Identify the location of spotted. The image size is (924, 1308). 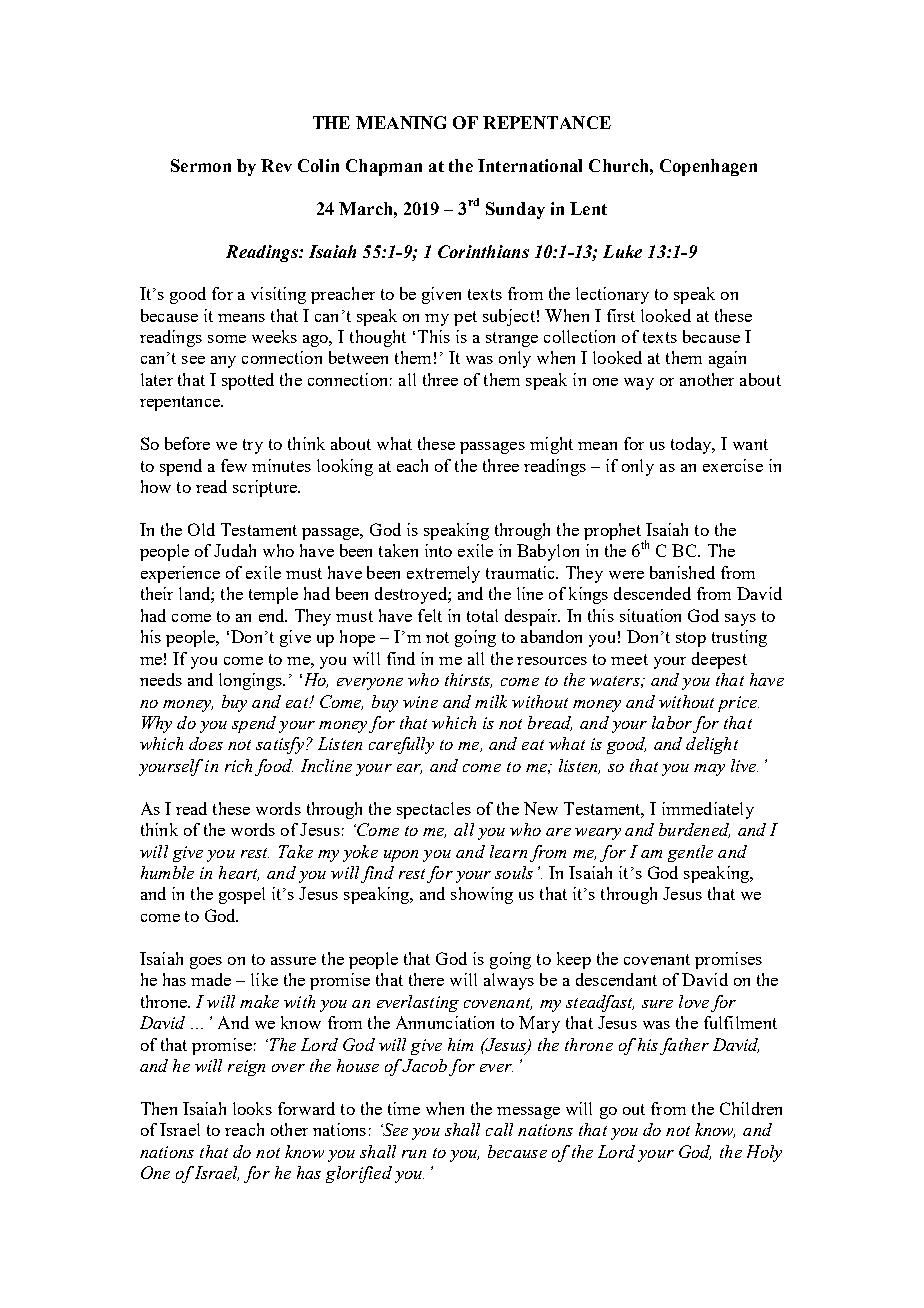
(248, 381).
